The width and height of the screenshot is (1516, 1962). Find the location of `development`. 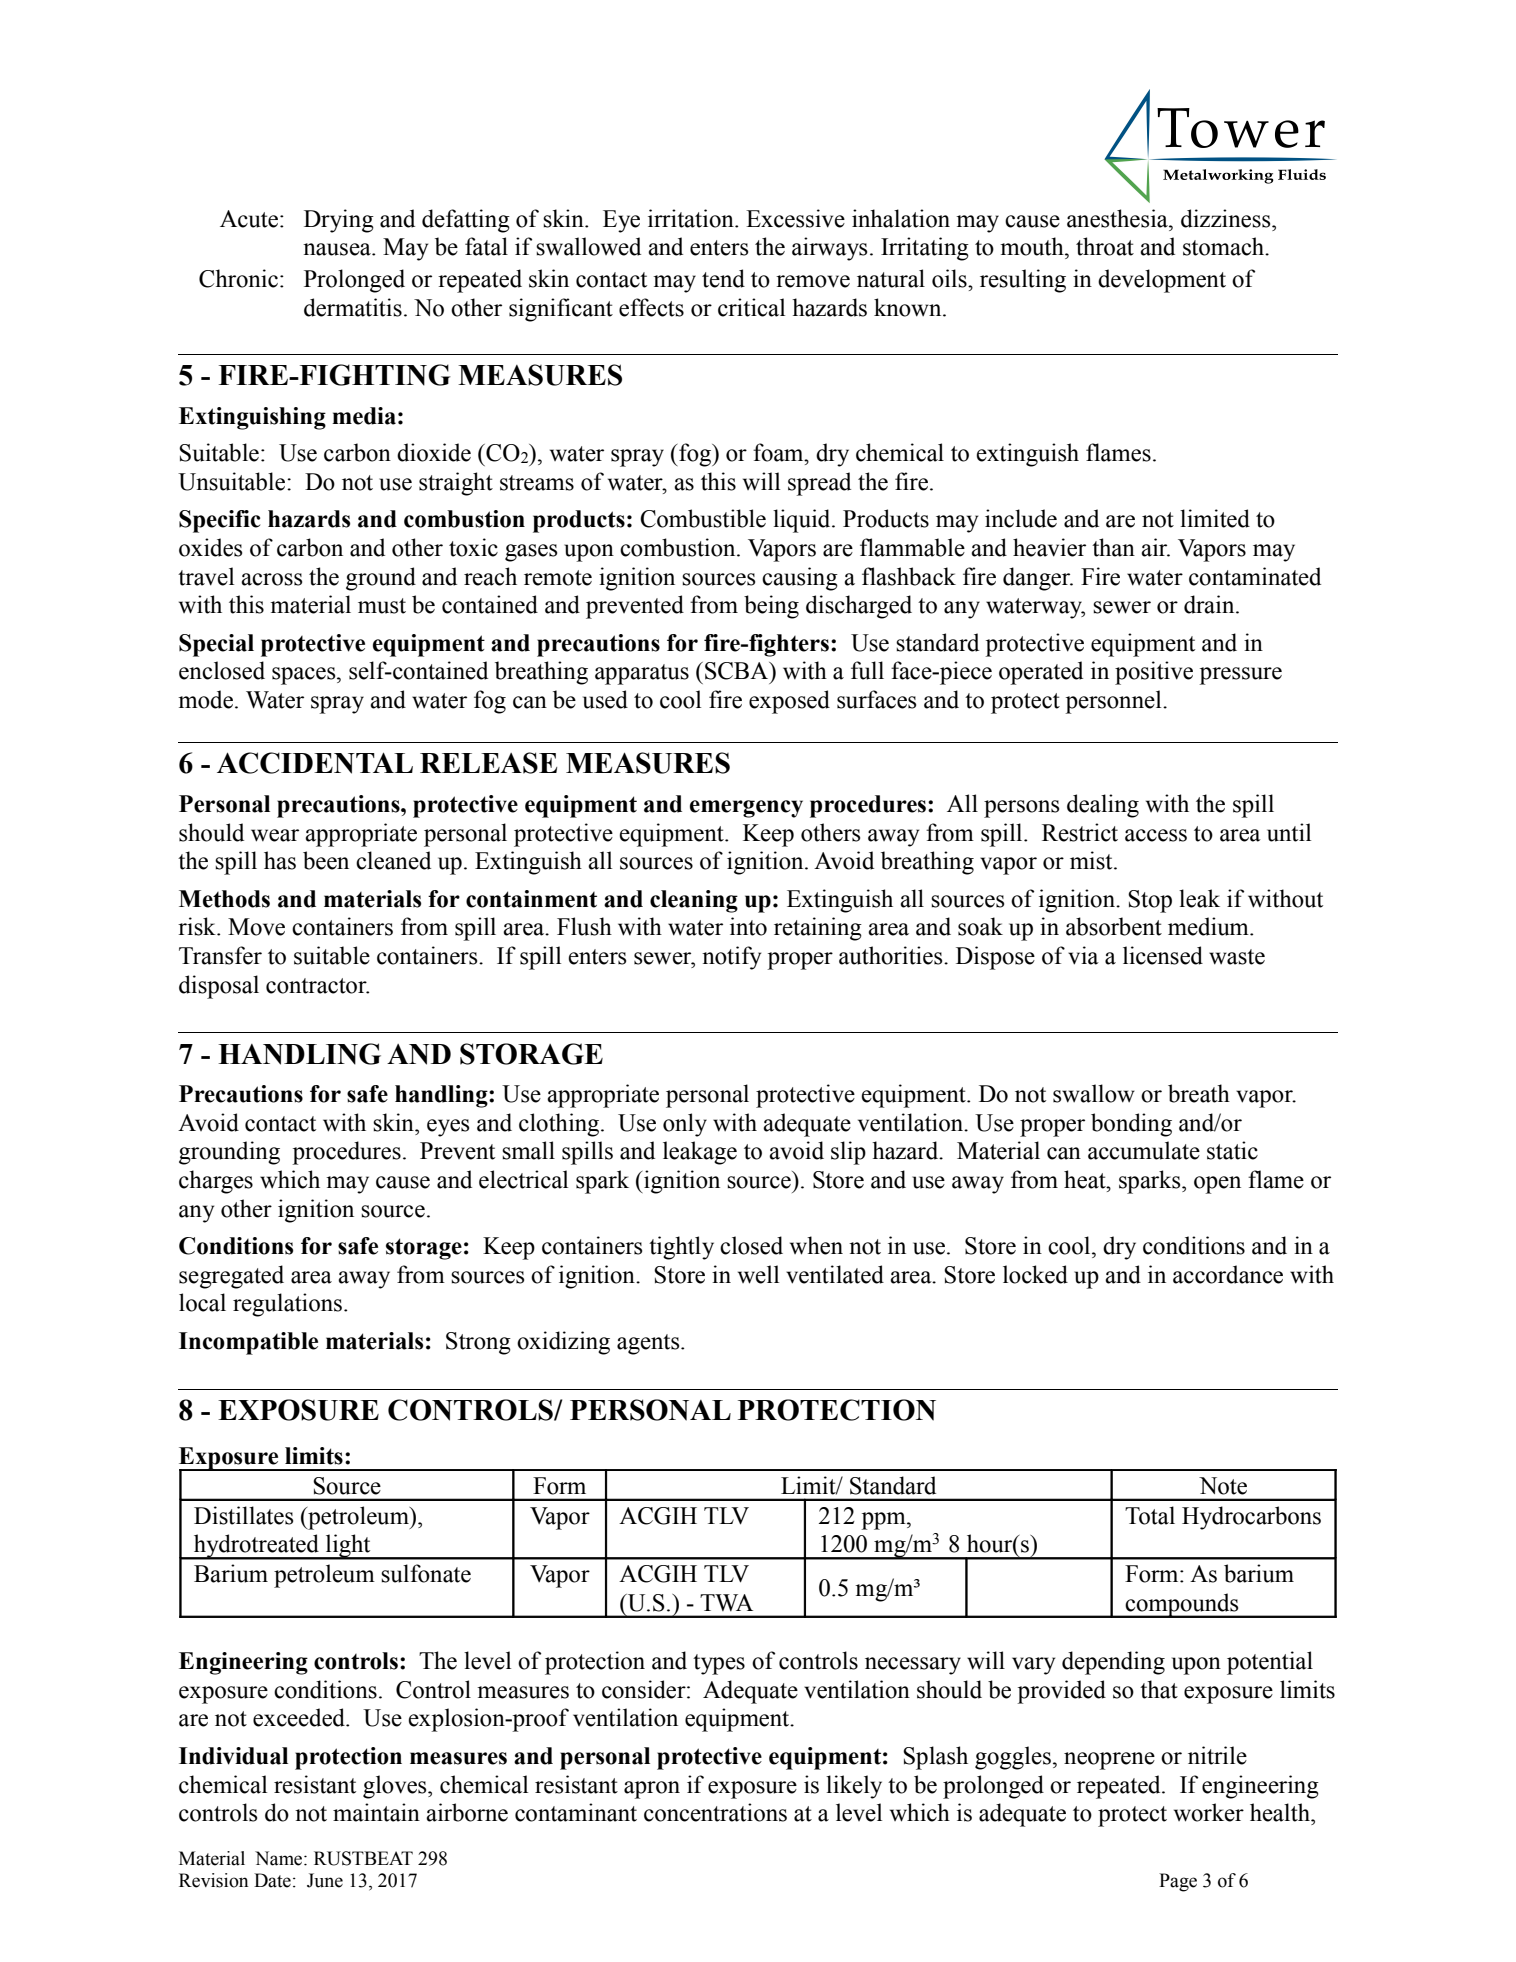

development is located at coordinates (1162, 281).
